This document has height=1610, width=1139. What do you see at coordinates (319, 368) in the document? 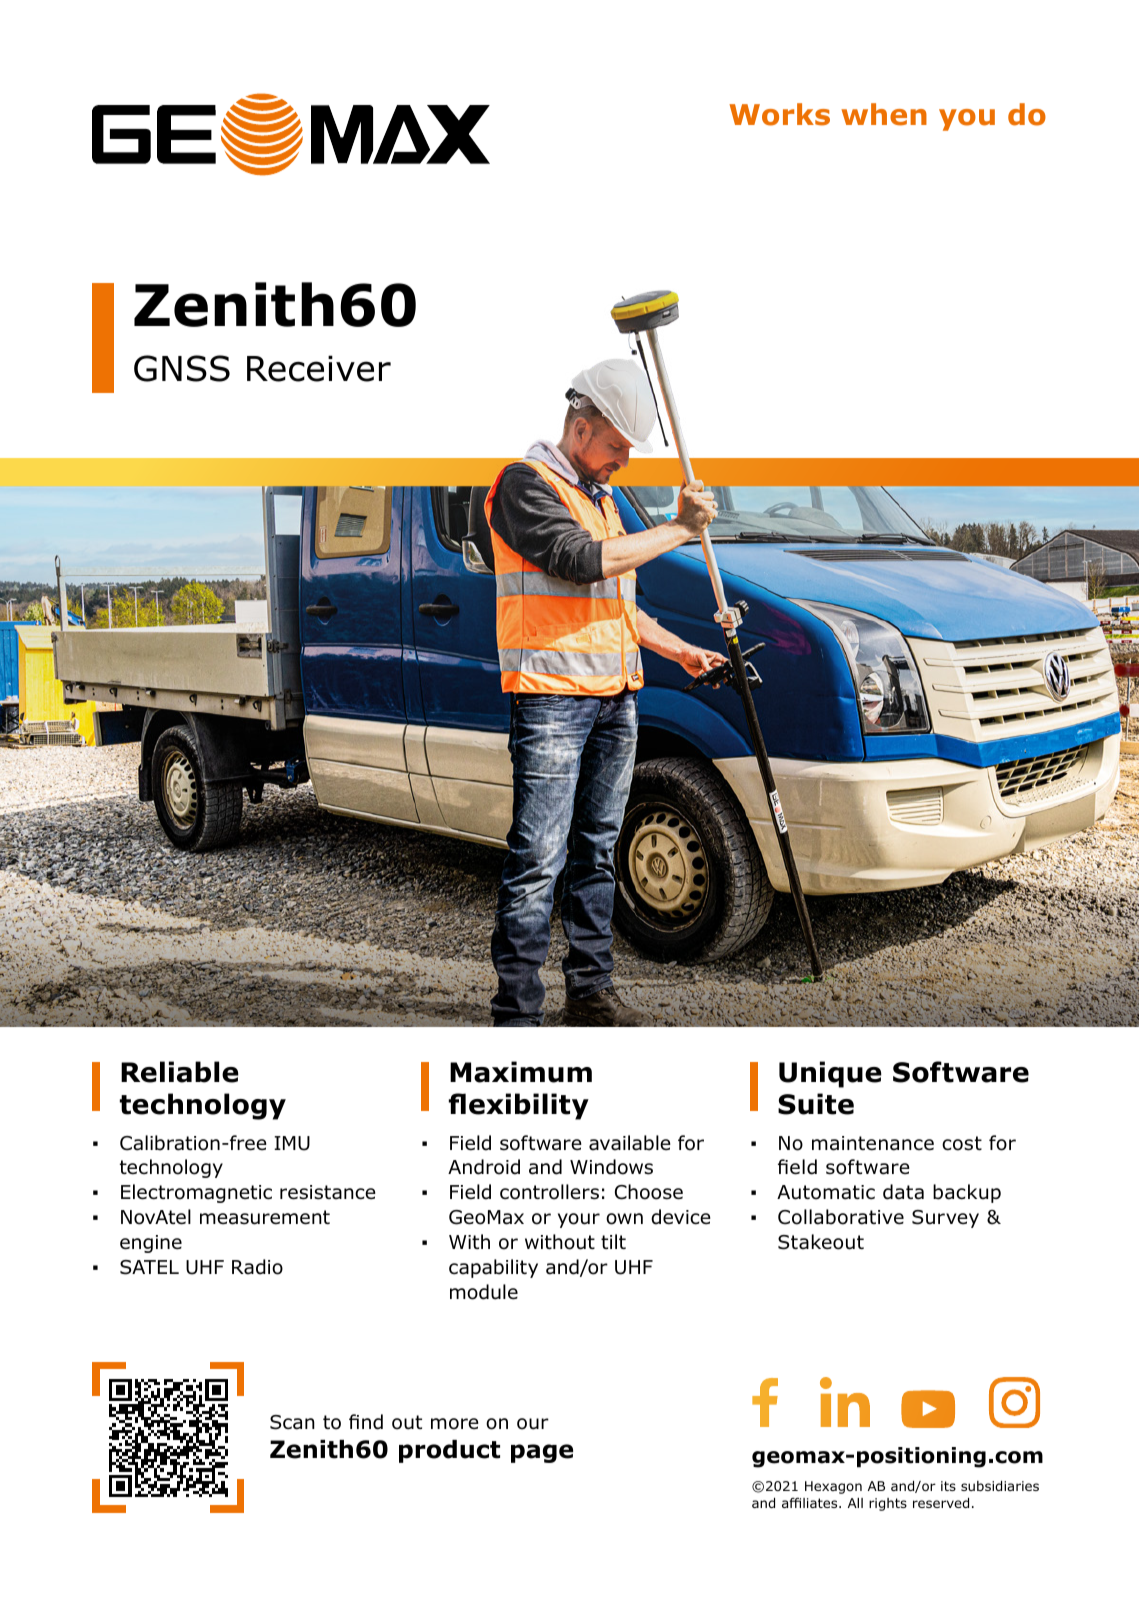
I see `Receiver` at bounding box center [319, 368].
